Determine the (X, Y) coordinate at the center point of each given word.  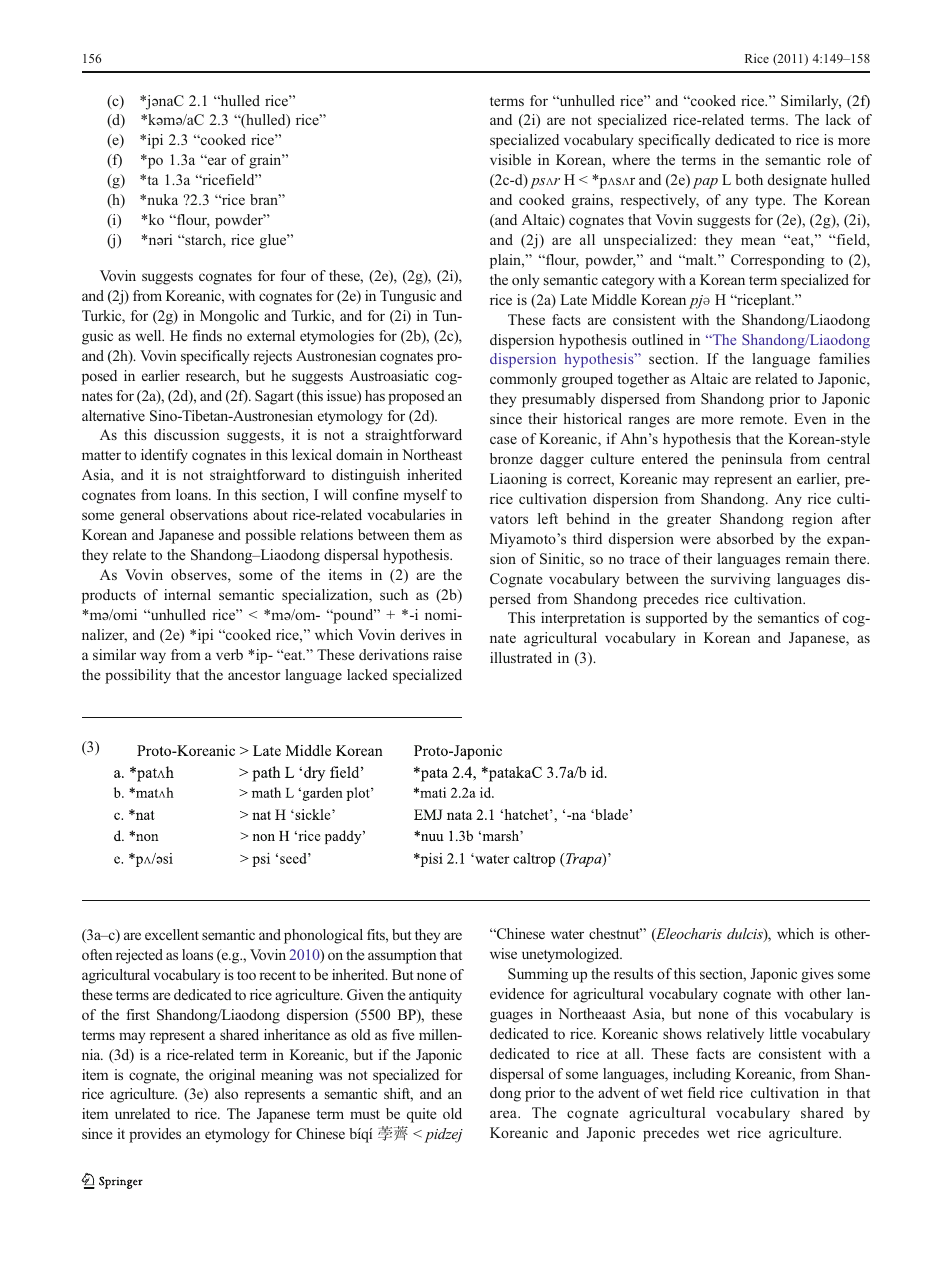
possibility (138, 676)
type (769, 202)
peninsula (751, 460)
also (226, 1093)
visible (510, 159)
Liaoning (518, 480)
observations (209, 514)
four (293, 275)
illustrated (521, 657)
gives (817, 975)
